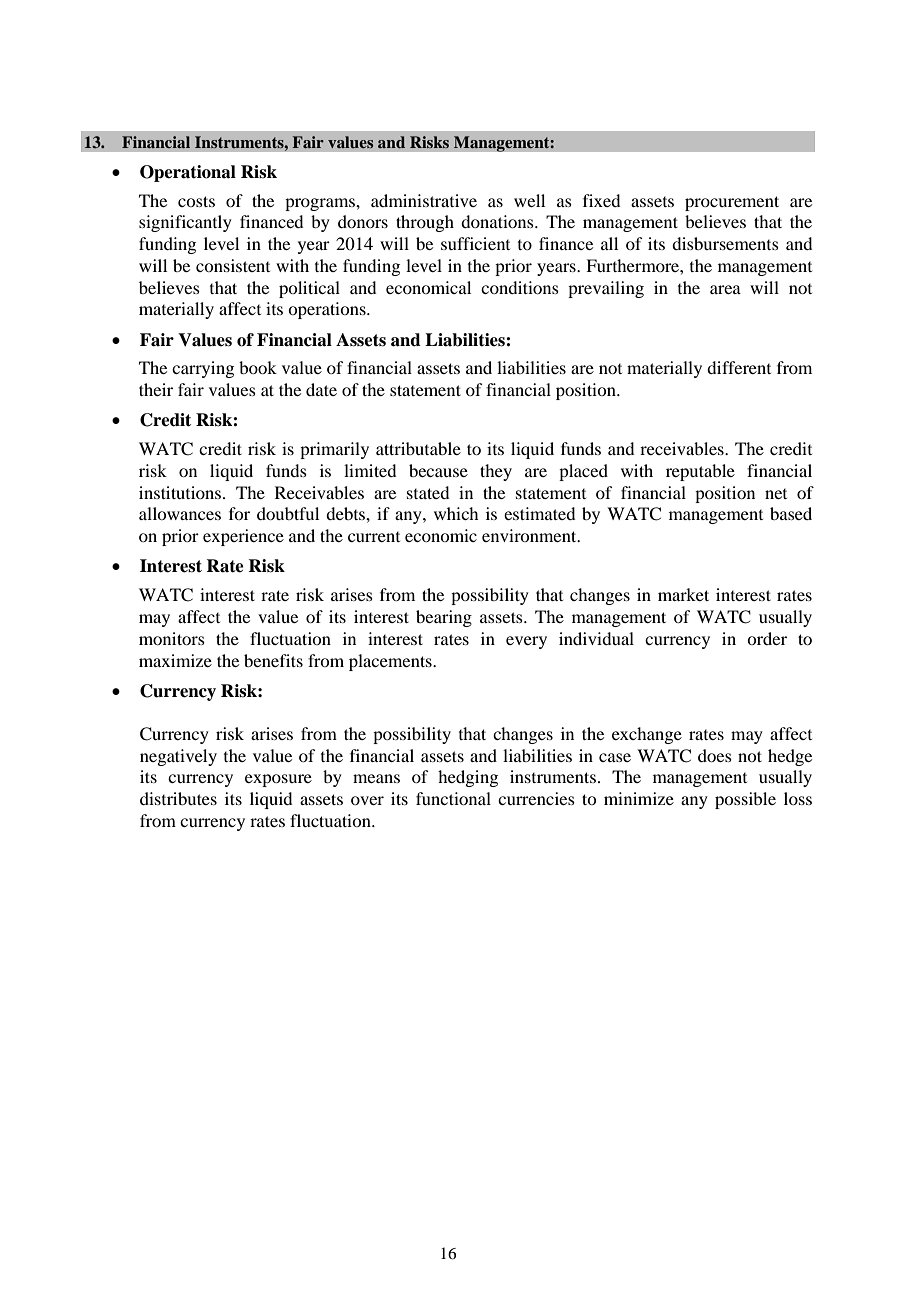 The height and width of the screenshot is (1308, 924). I want to click on procurement, so click(732, 203).
